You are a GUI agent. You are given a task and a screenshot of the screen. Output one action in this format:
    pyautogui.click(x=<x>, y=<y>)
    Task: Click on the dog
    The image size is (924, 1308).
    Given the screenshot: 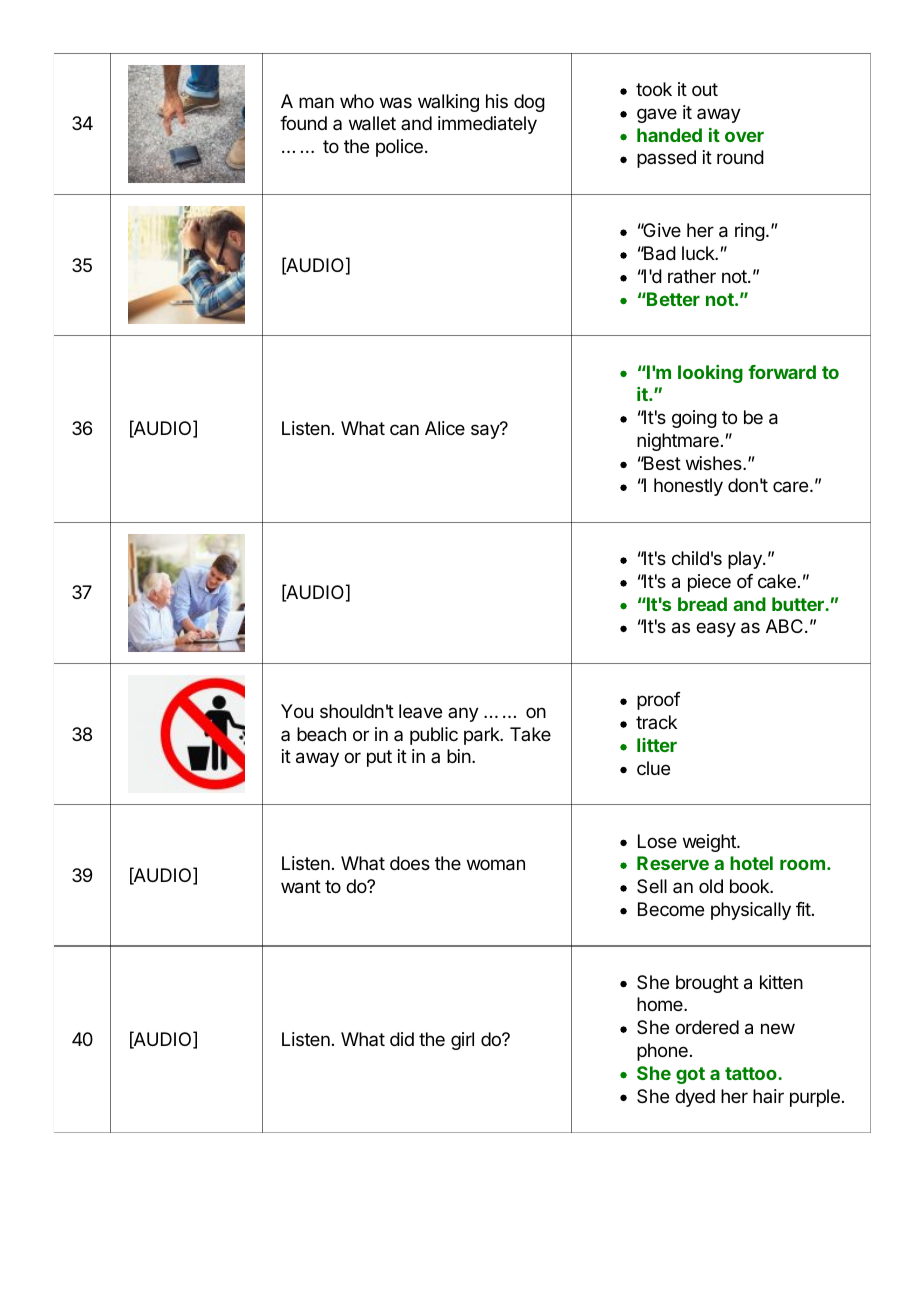 What is the action you would take?
    pyautogui.click(x=529, y=103)
